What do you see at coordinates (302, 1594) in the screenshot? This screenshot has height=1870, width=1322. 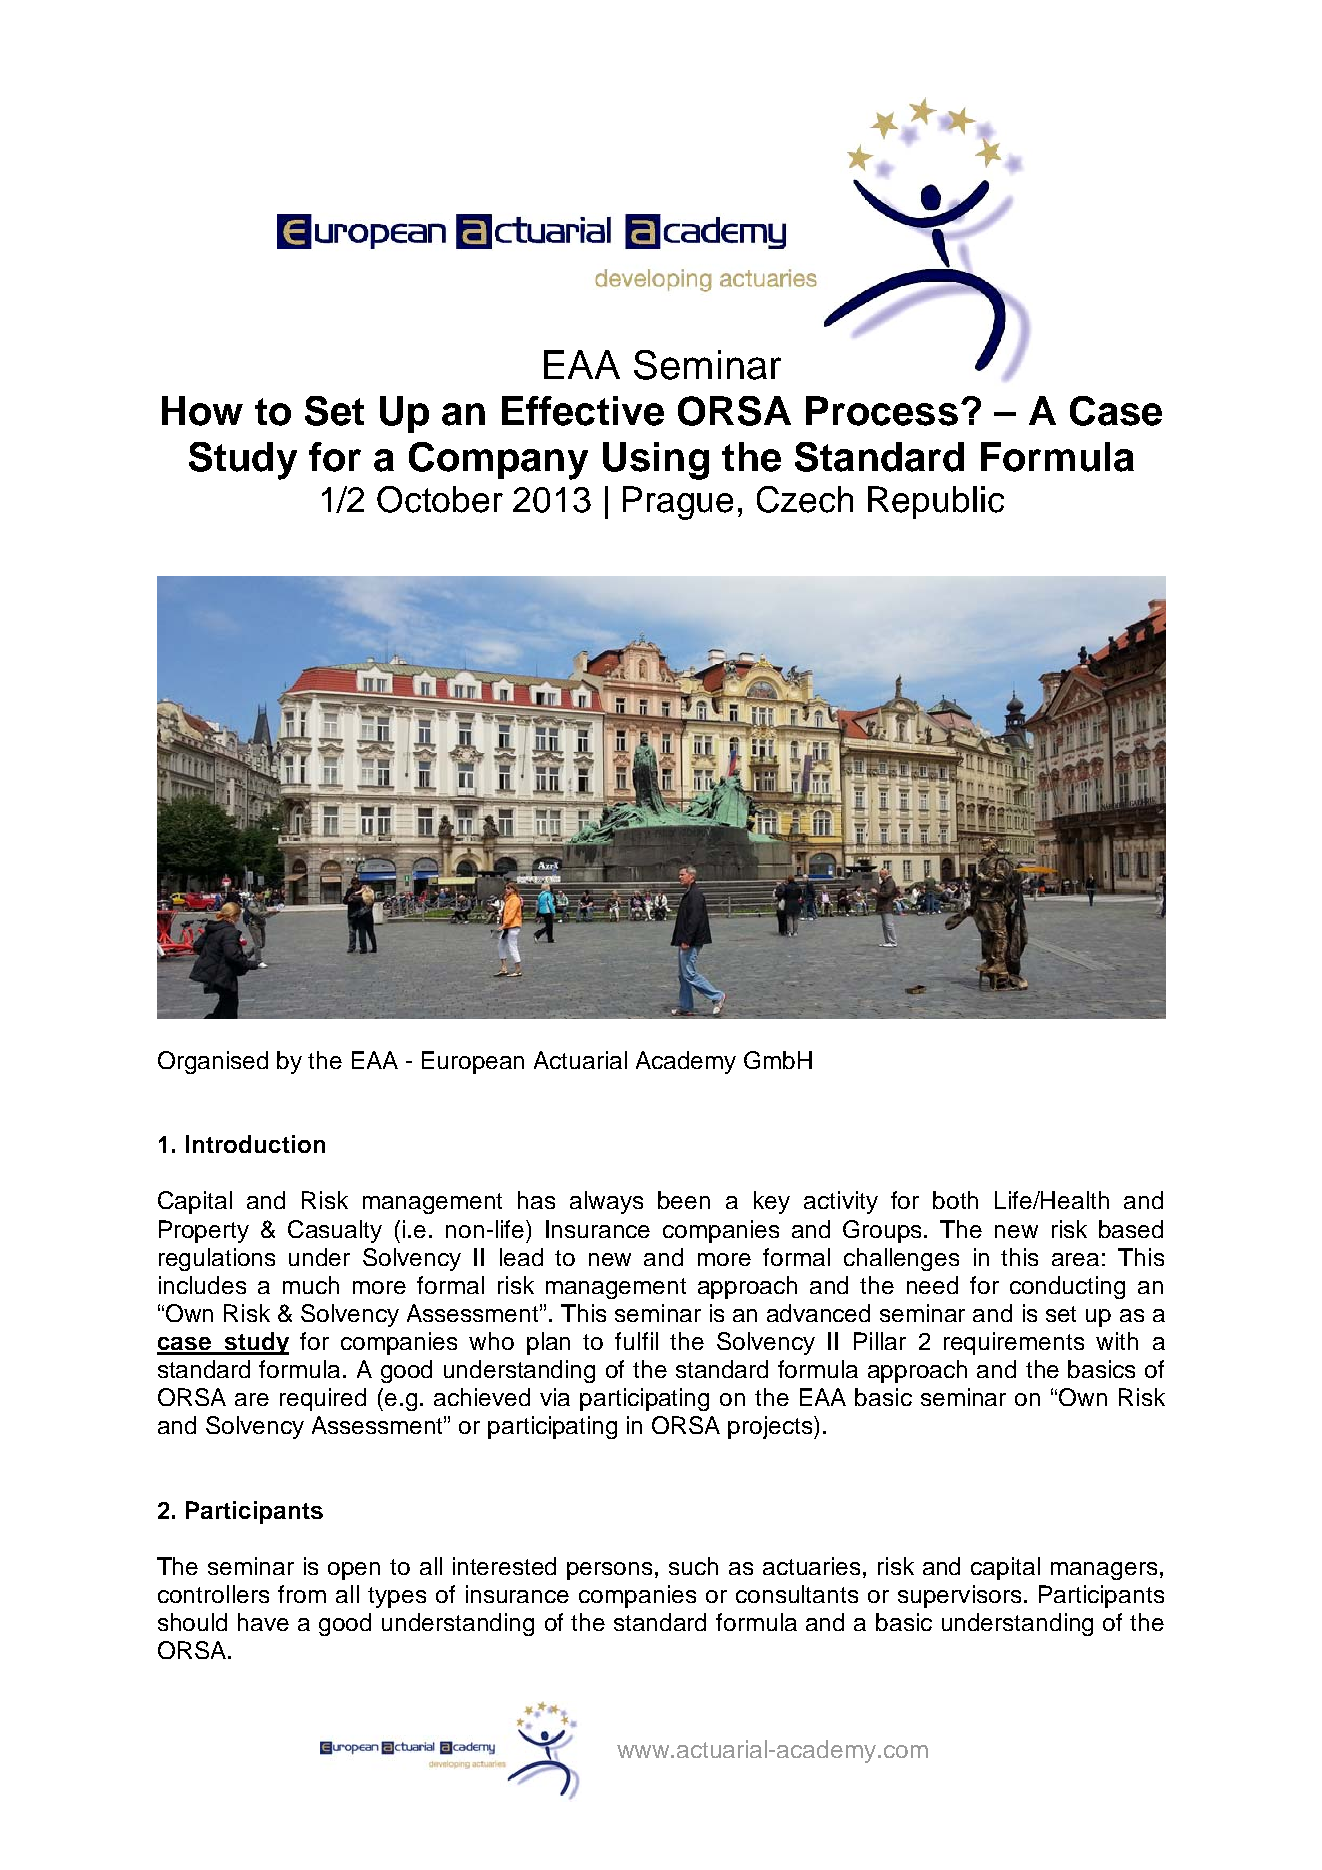 I see `from` at bounding box center [302, 1594].
